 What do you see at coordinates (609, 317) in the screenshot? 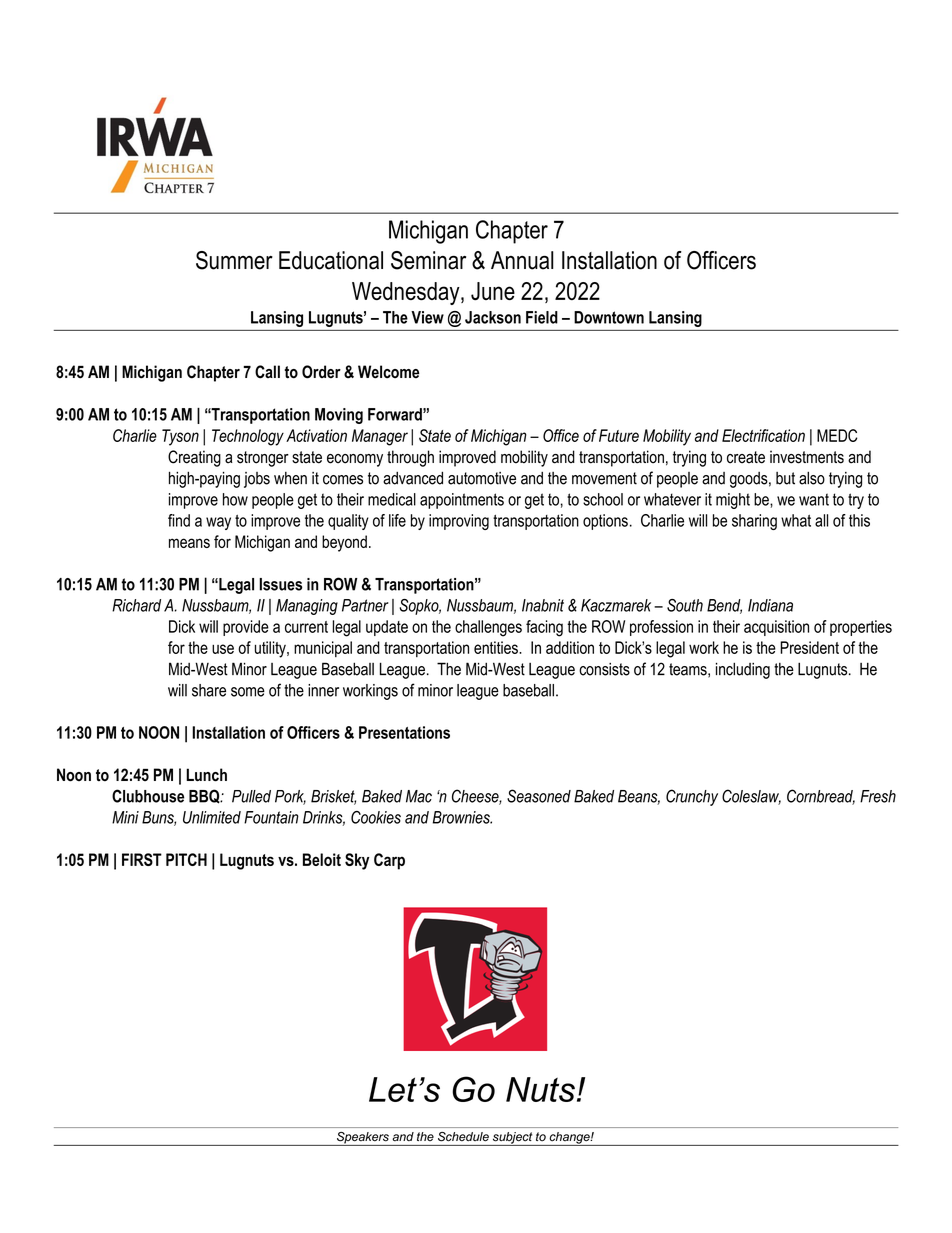
I see `Downtown` at bounding box center [609, 317].
